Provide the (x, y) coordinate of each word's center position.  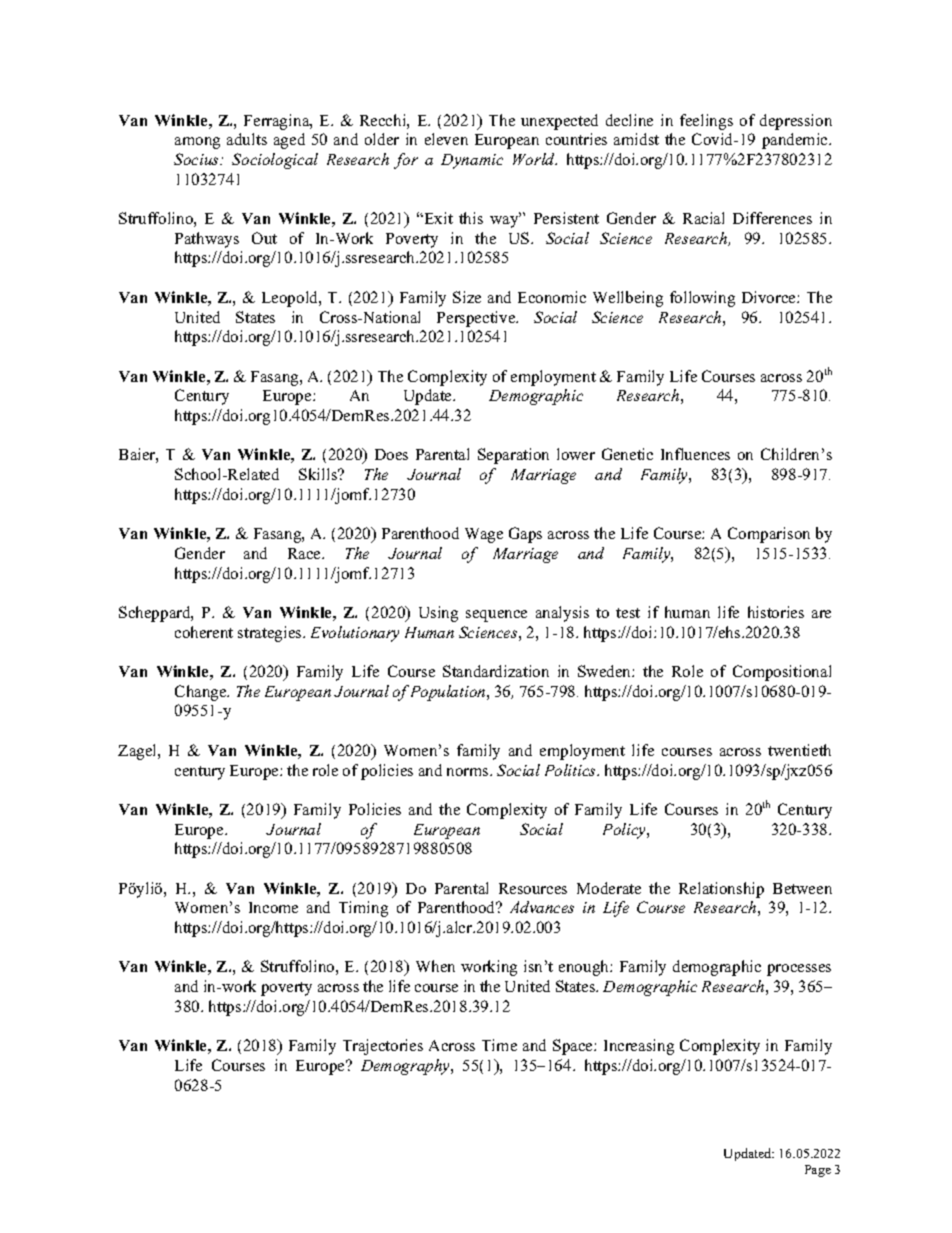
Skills (319, 474)
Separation (513, 456)
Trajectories (383, 1047)
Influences (695, 454)
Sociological (275, 161)
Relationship (721, 890)
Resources (533, 888)
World (535, 159)
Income (273, 907)
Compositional (782, 673)
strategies (271, 634)
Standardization (496, 671)
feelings (706, 122)
